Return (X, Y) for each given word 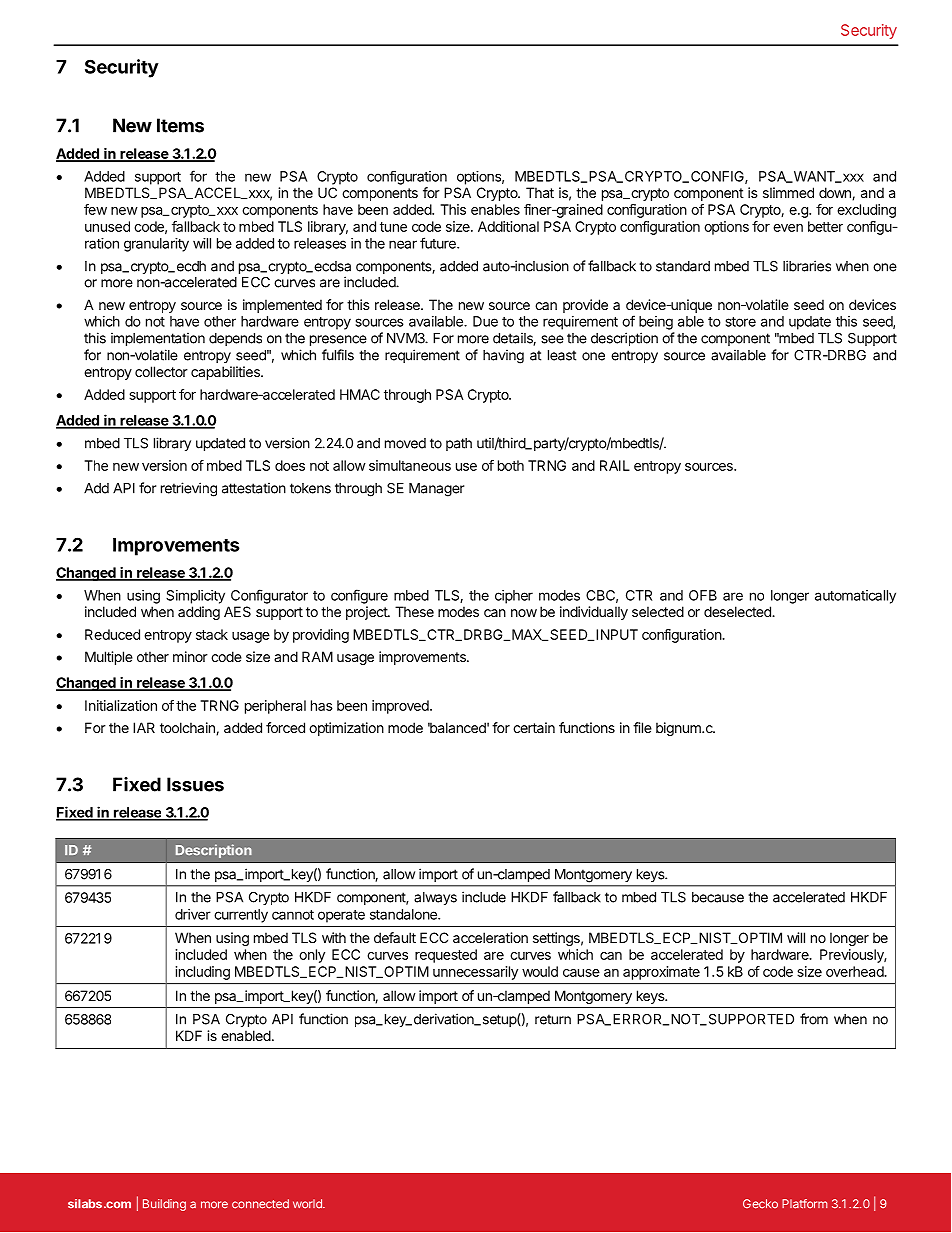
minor (190, 656)
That (540, 192)
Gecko (760, 1204)
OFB (703, 595)
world (308, 1204)
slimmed (788, 192)
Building (164, 1205)
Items (180, 125)
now (524, 613)
